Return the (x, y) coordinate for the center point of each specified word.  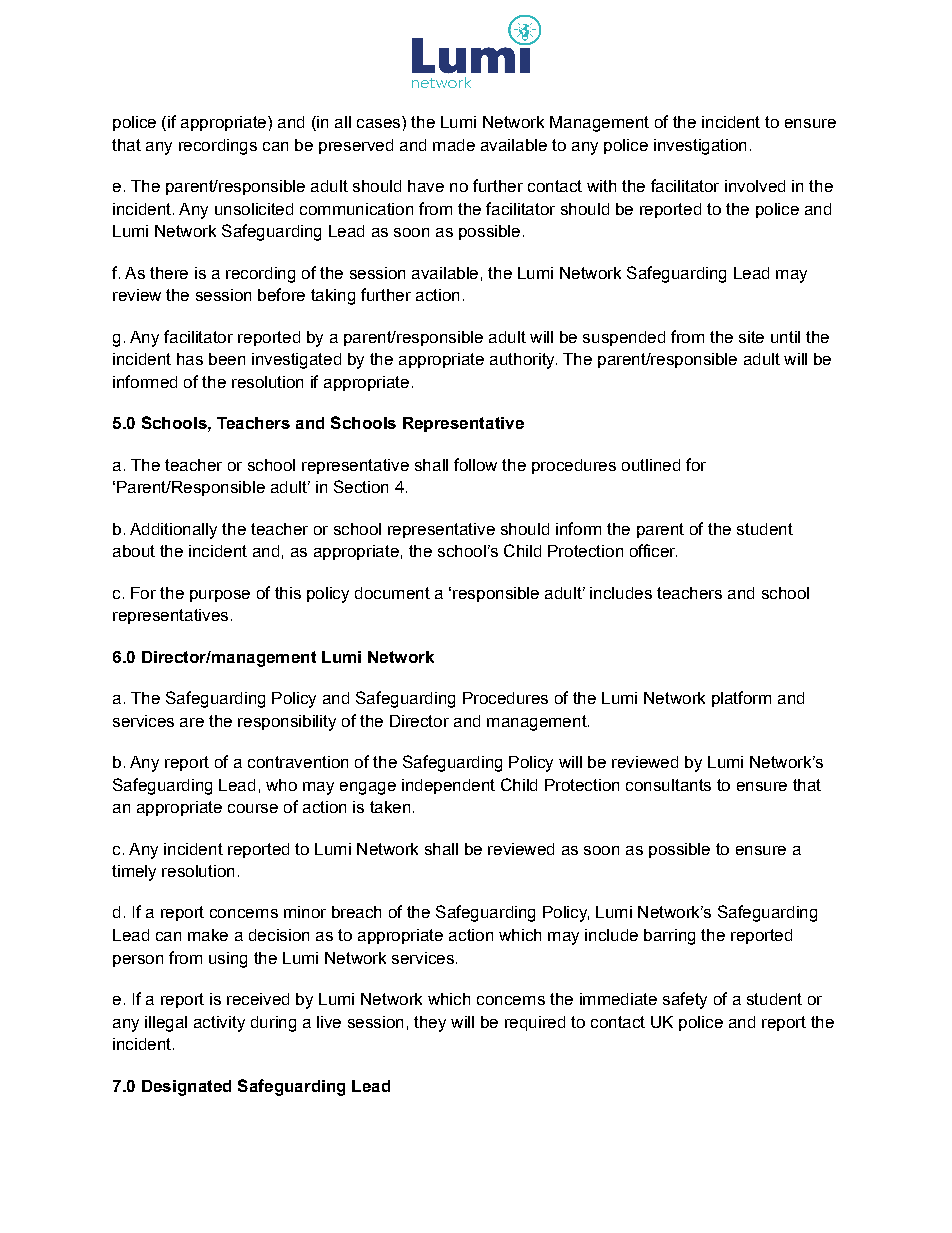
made (454, 145)
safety (685, 1000)
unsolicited (254, 209)
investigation (700, 147)
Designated (186, 1088)
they (430, 1024)
